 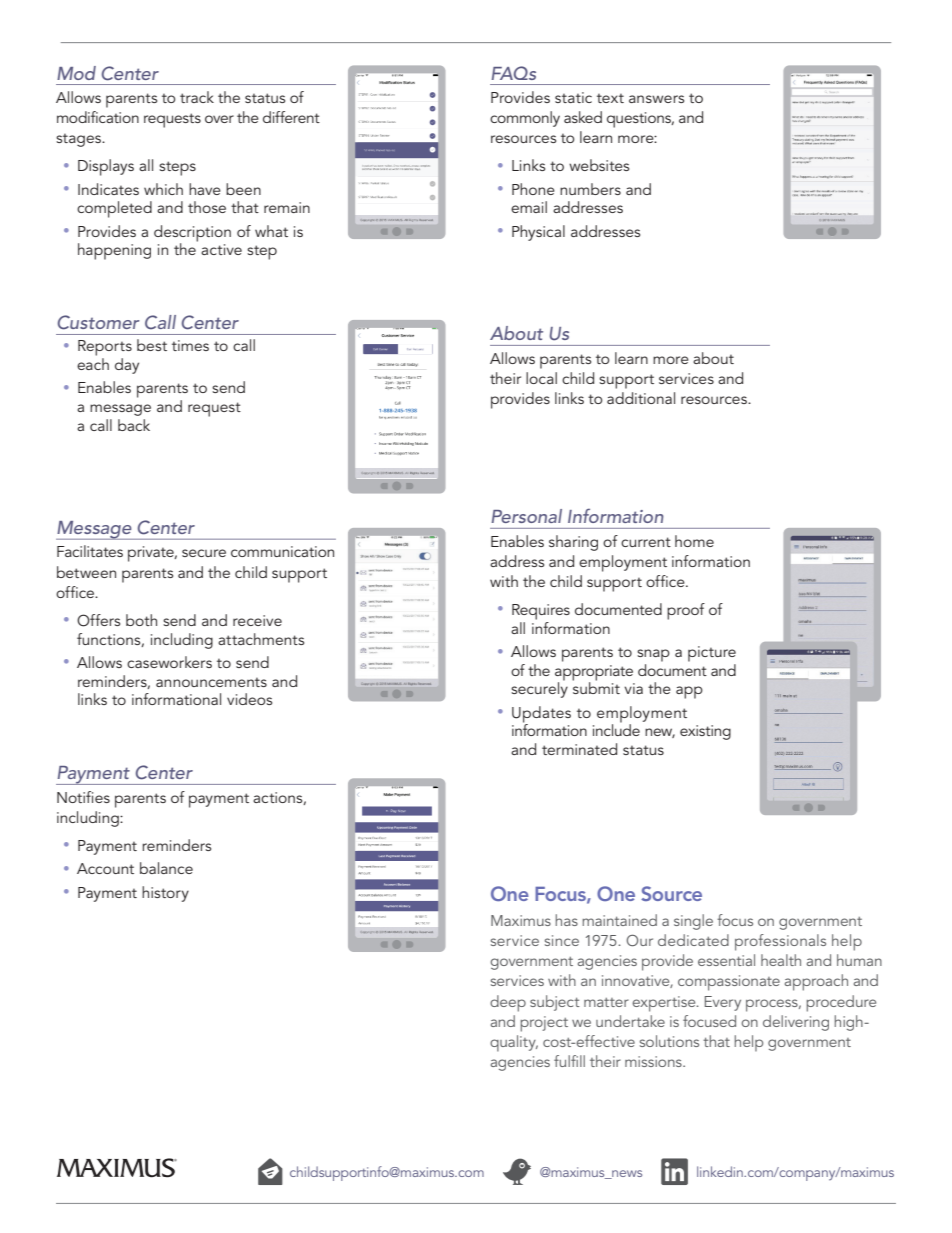 What do you see at coordinates (656, 99) in the image?
I see `answers` at bounding box center [656, 99].
